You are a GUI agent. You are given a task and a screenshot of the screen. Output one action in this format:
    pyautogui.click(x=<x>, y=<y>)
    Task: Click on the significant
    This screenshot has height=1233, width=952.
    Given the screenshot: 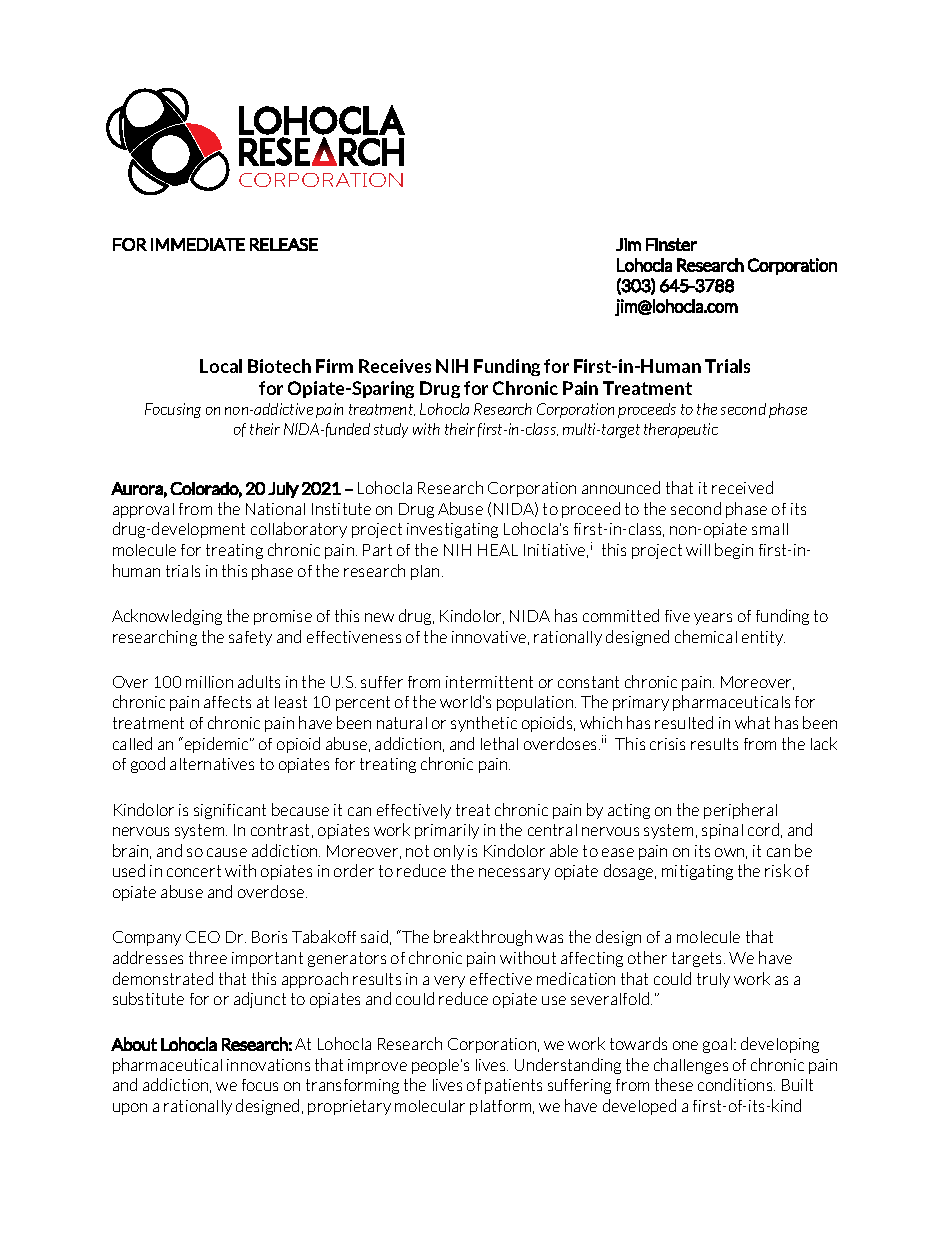 What is the action you would take?
    pyautogui.click(x=230, y=811)
